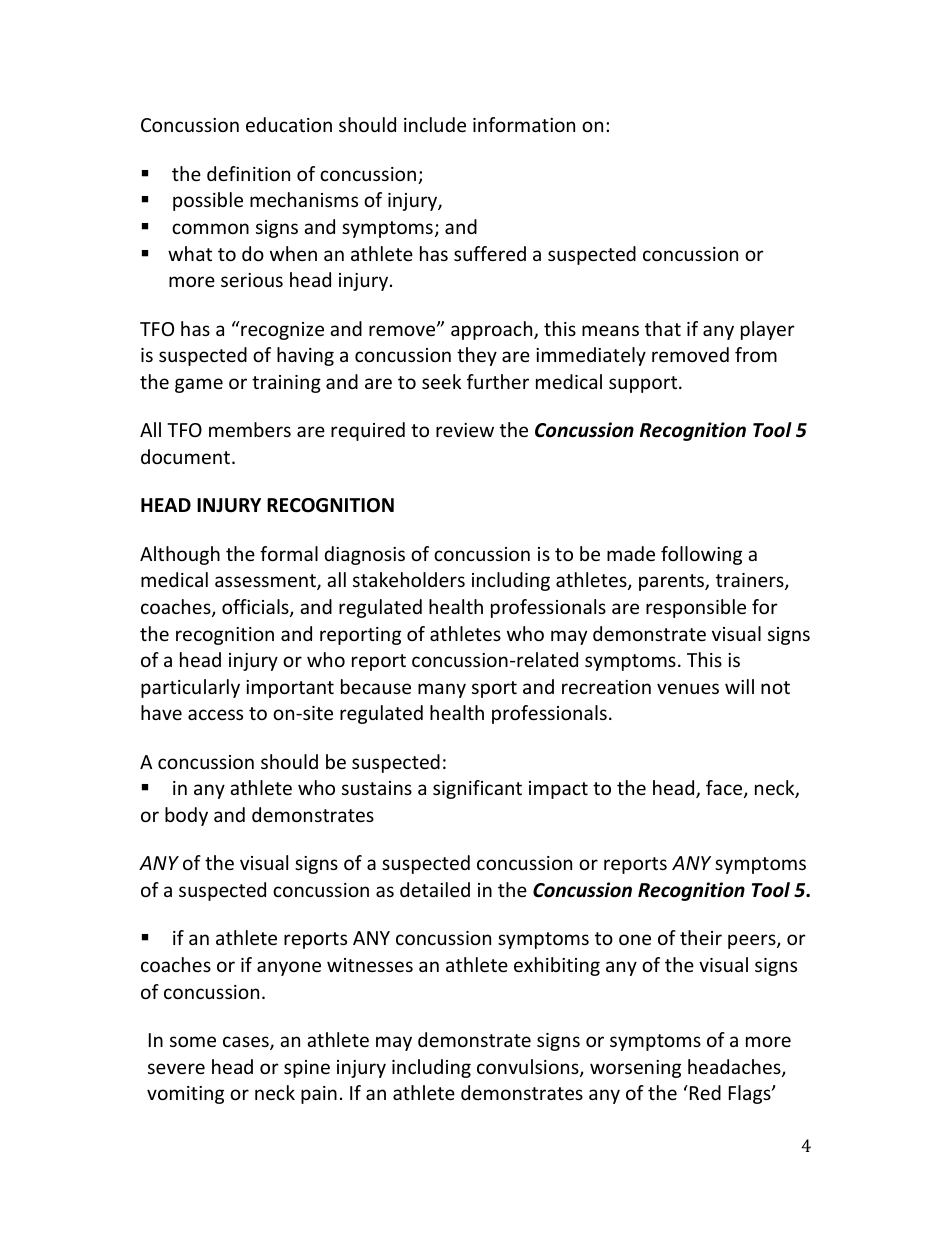 This screenshot has width=952, height=1233. What do you see at coordinates (524, 124) in the screenshot?
I see `information` at bounding box center [524, 124].
